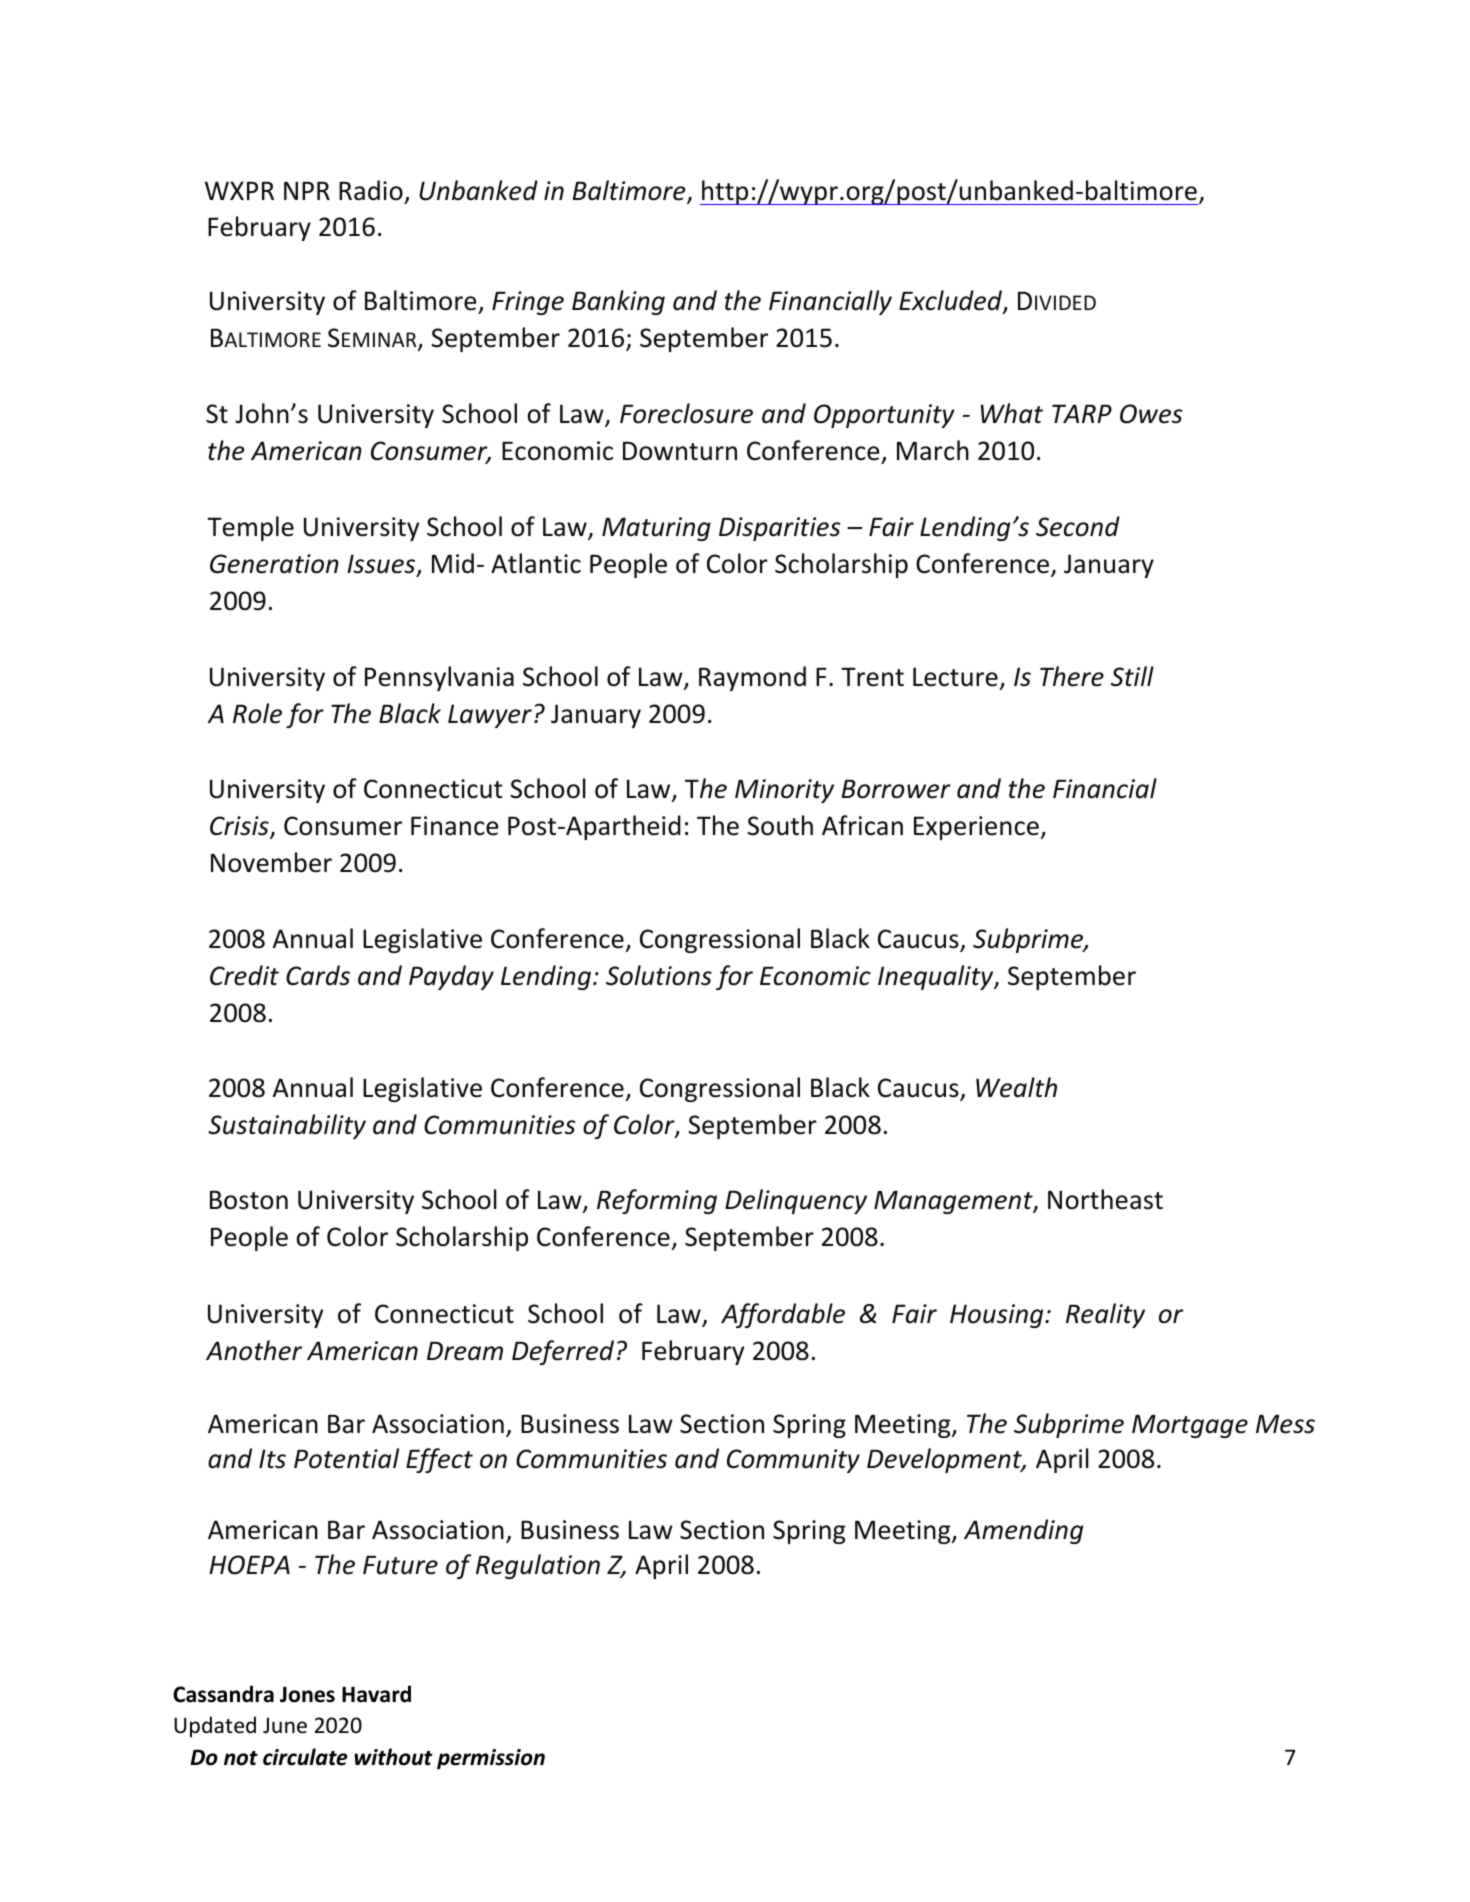 The height and width of the page is (1902, 1470). Describe the element at coordinates (659, 975) in the page. I see `Solutions` at that location.
